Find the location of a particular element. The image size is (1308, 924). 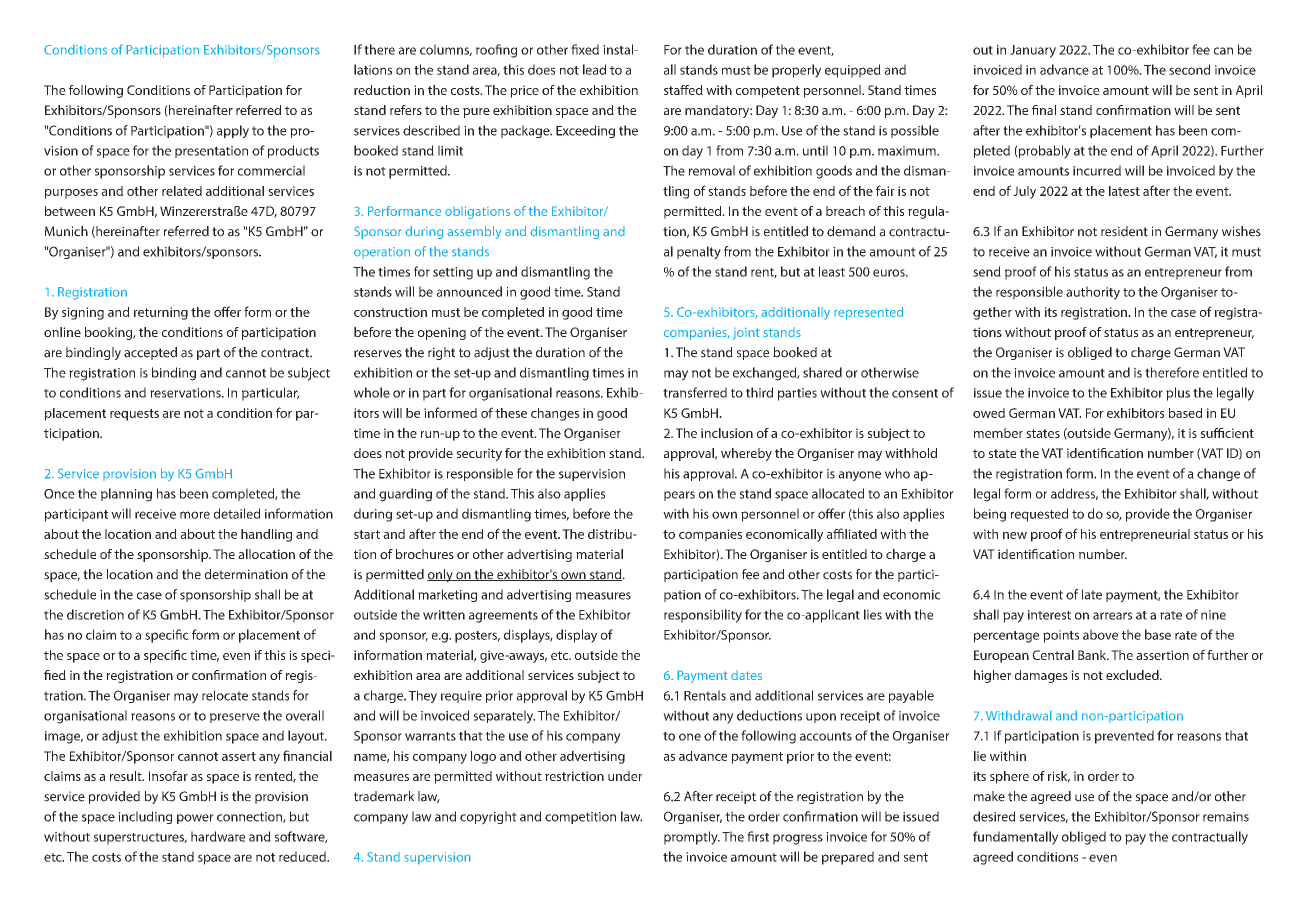

lead is located at coordinates (594, 69).
